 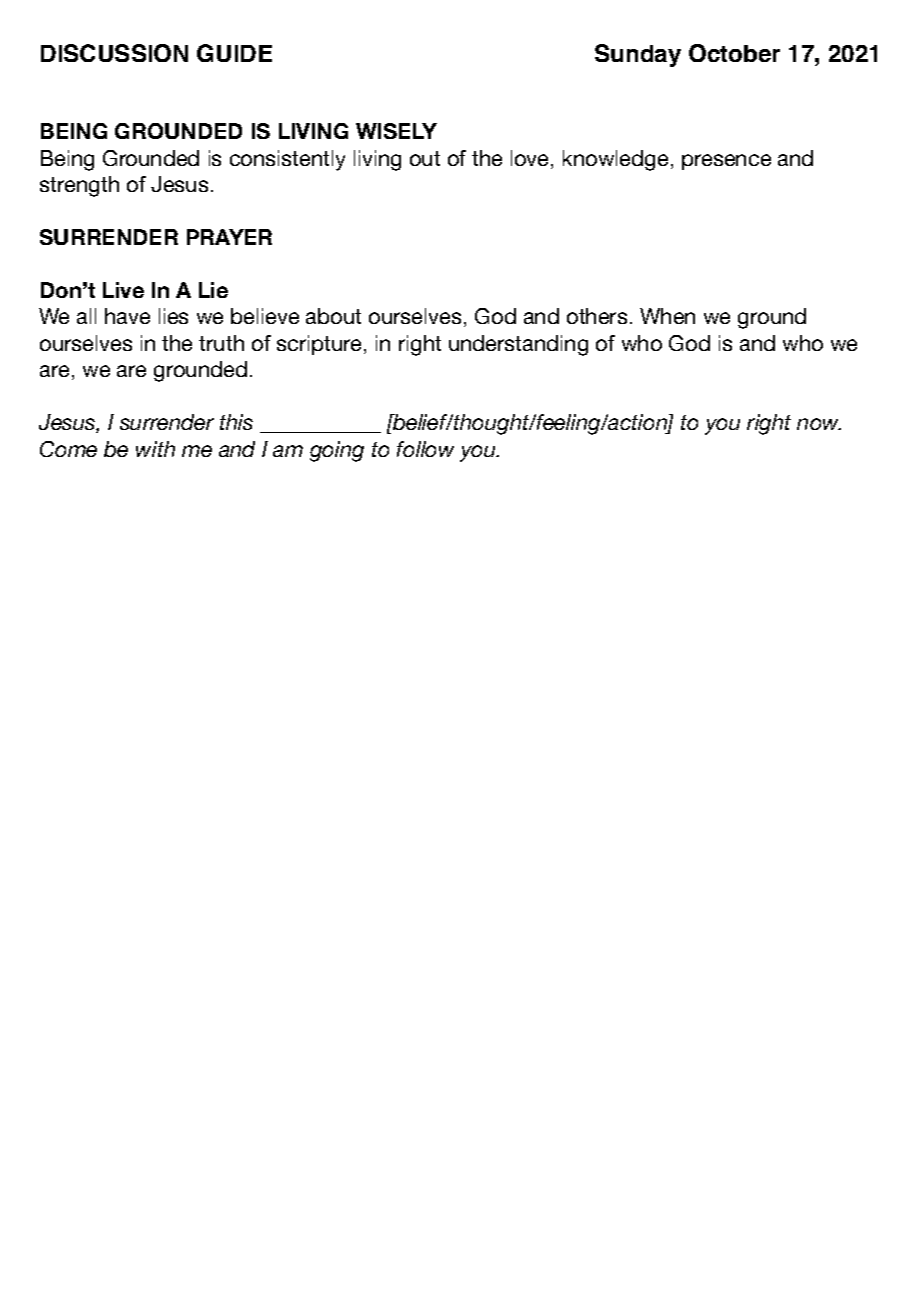 What do you see at coordinates (155, 449) in the page?
I see `with` at bounding box center [155, 449].
